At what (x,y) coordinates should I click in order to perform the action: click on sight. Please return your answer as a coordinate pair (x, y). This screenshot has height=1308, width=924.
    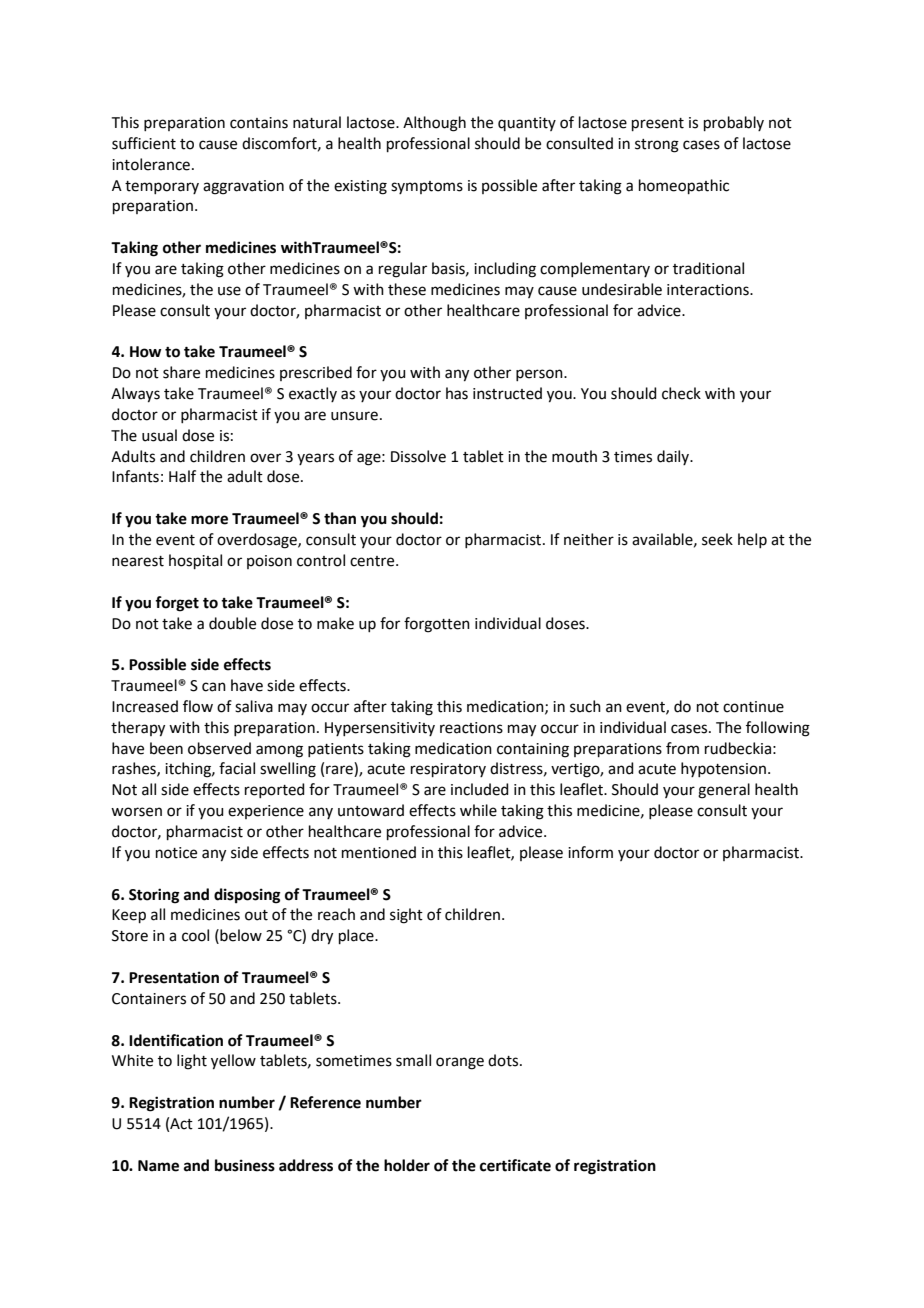
    Looking at the image, I should click on (406, 916).
